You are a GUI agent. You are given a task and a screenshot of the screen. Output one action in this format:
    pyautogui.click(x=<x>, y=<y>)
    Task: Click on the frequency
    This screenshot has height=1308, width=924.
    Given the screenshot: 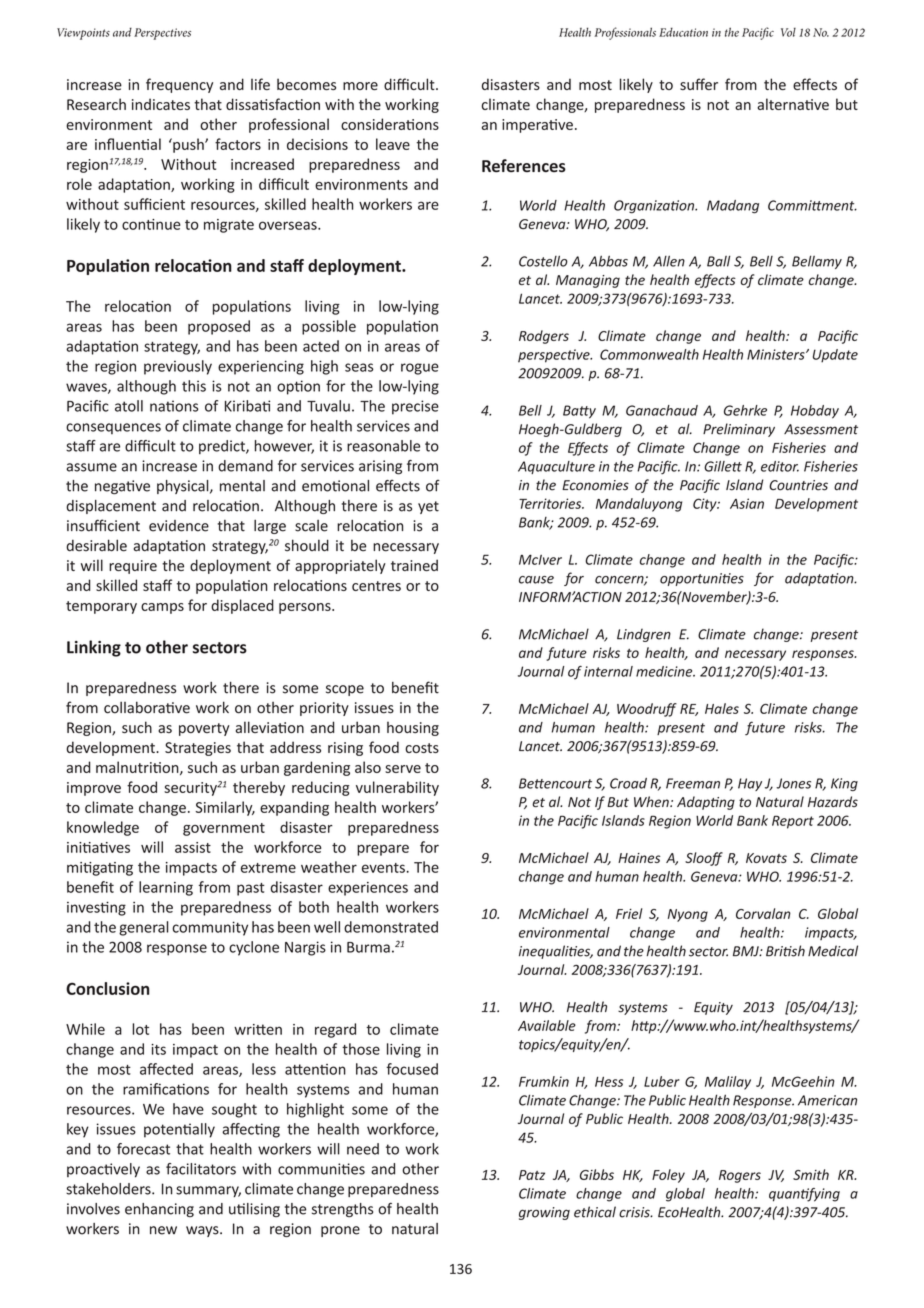 What is the action you would take?
    pyautogui.click(x=179, y=85)
